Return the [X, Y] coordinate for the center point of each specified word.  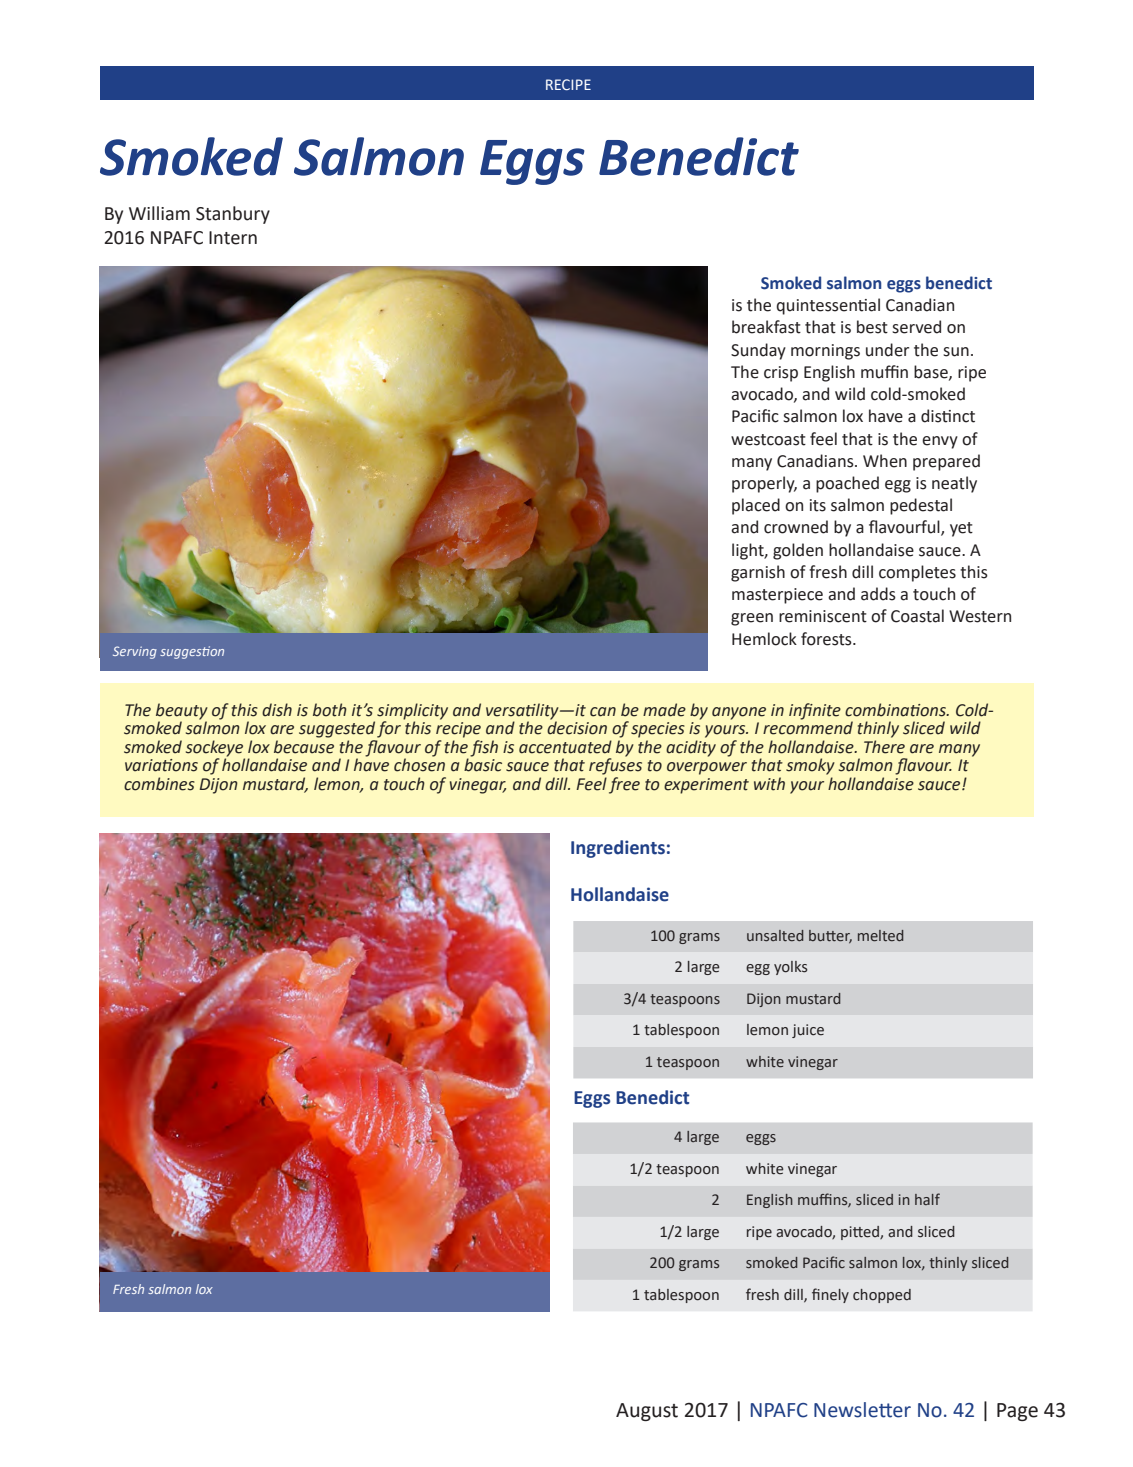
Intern [233, 238]
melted [881, 935]
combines [159, 784]
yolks [790, 968]
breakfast [766, 327]
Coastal [917, 616]
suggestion [192, 652]
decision [577, 727]
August [647, 1412]
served [916, 327]
